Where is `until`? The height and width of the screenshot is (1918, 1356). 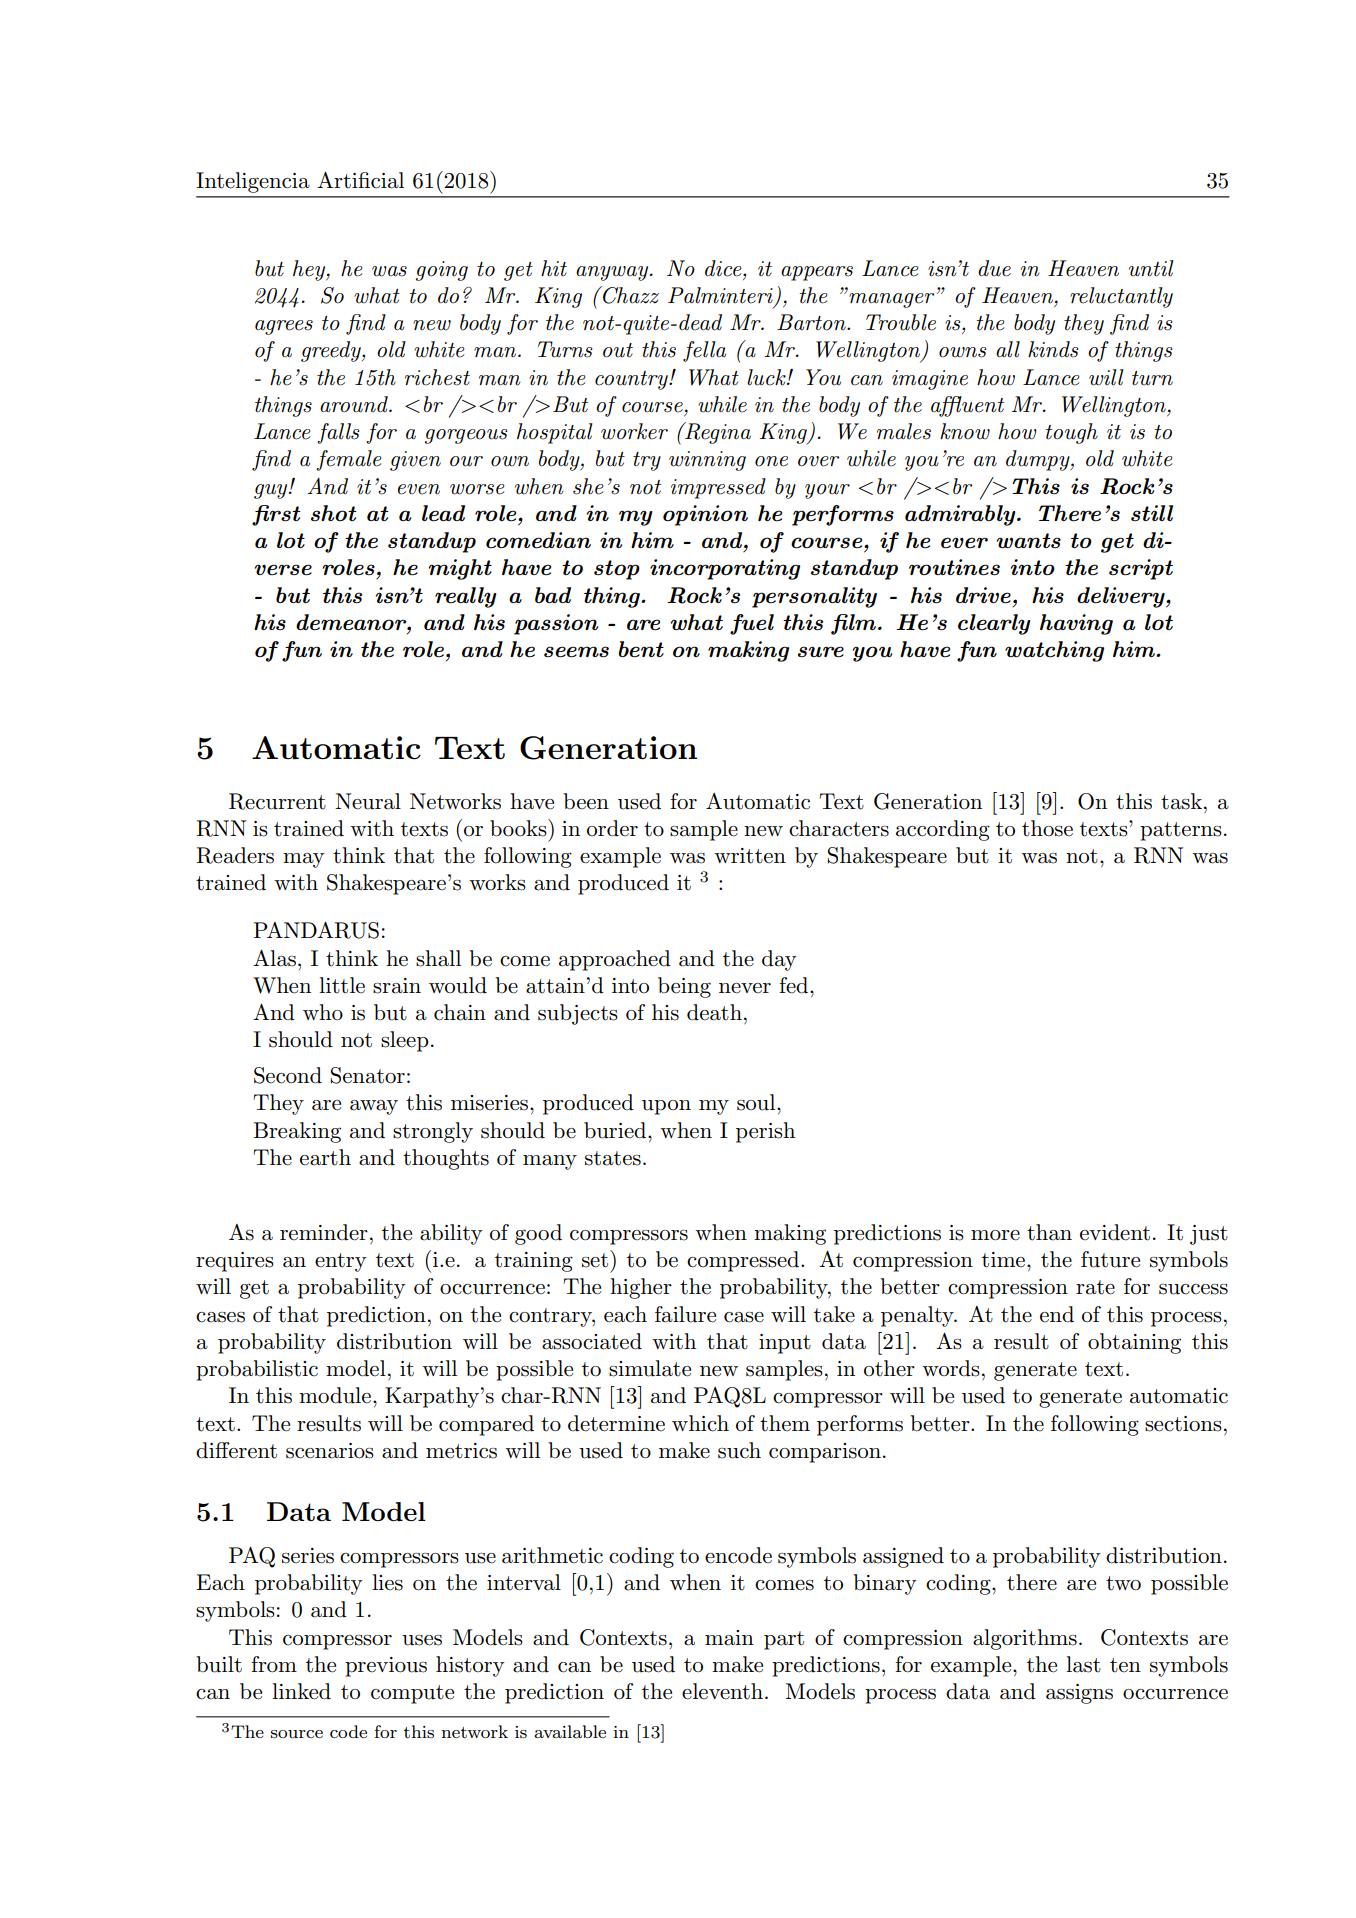
until is located at coordinates (1151, 268).
